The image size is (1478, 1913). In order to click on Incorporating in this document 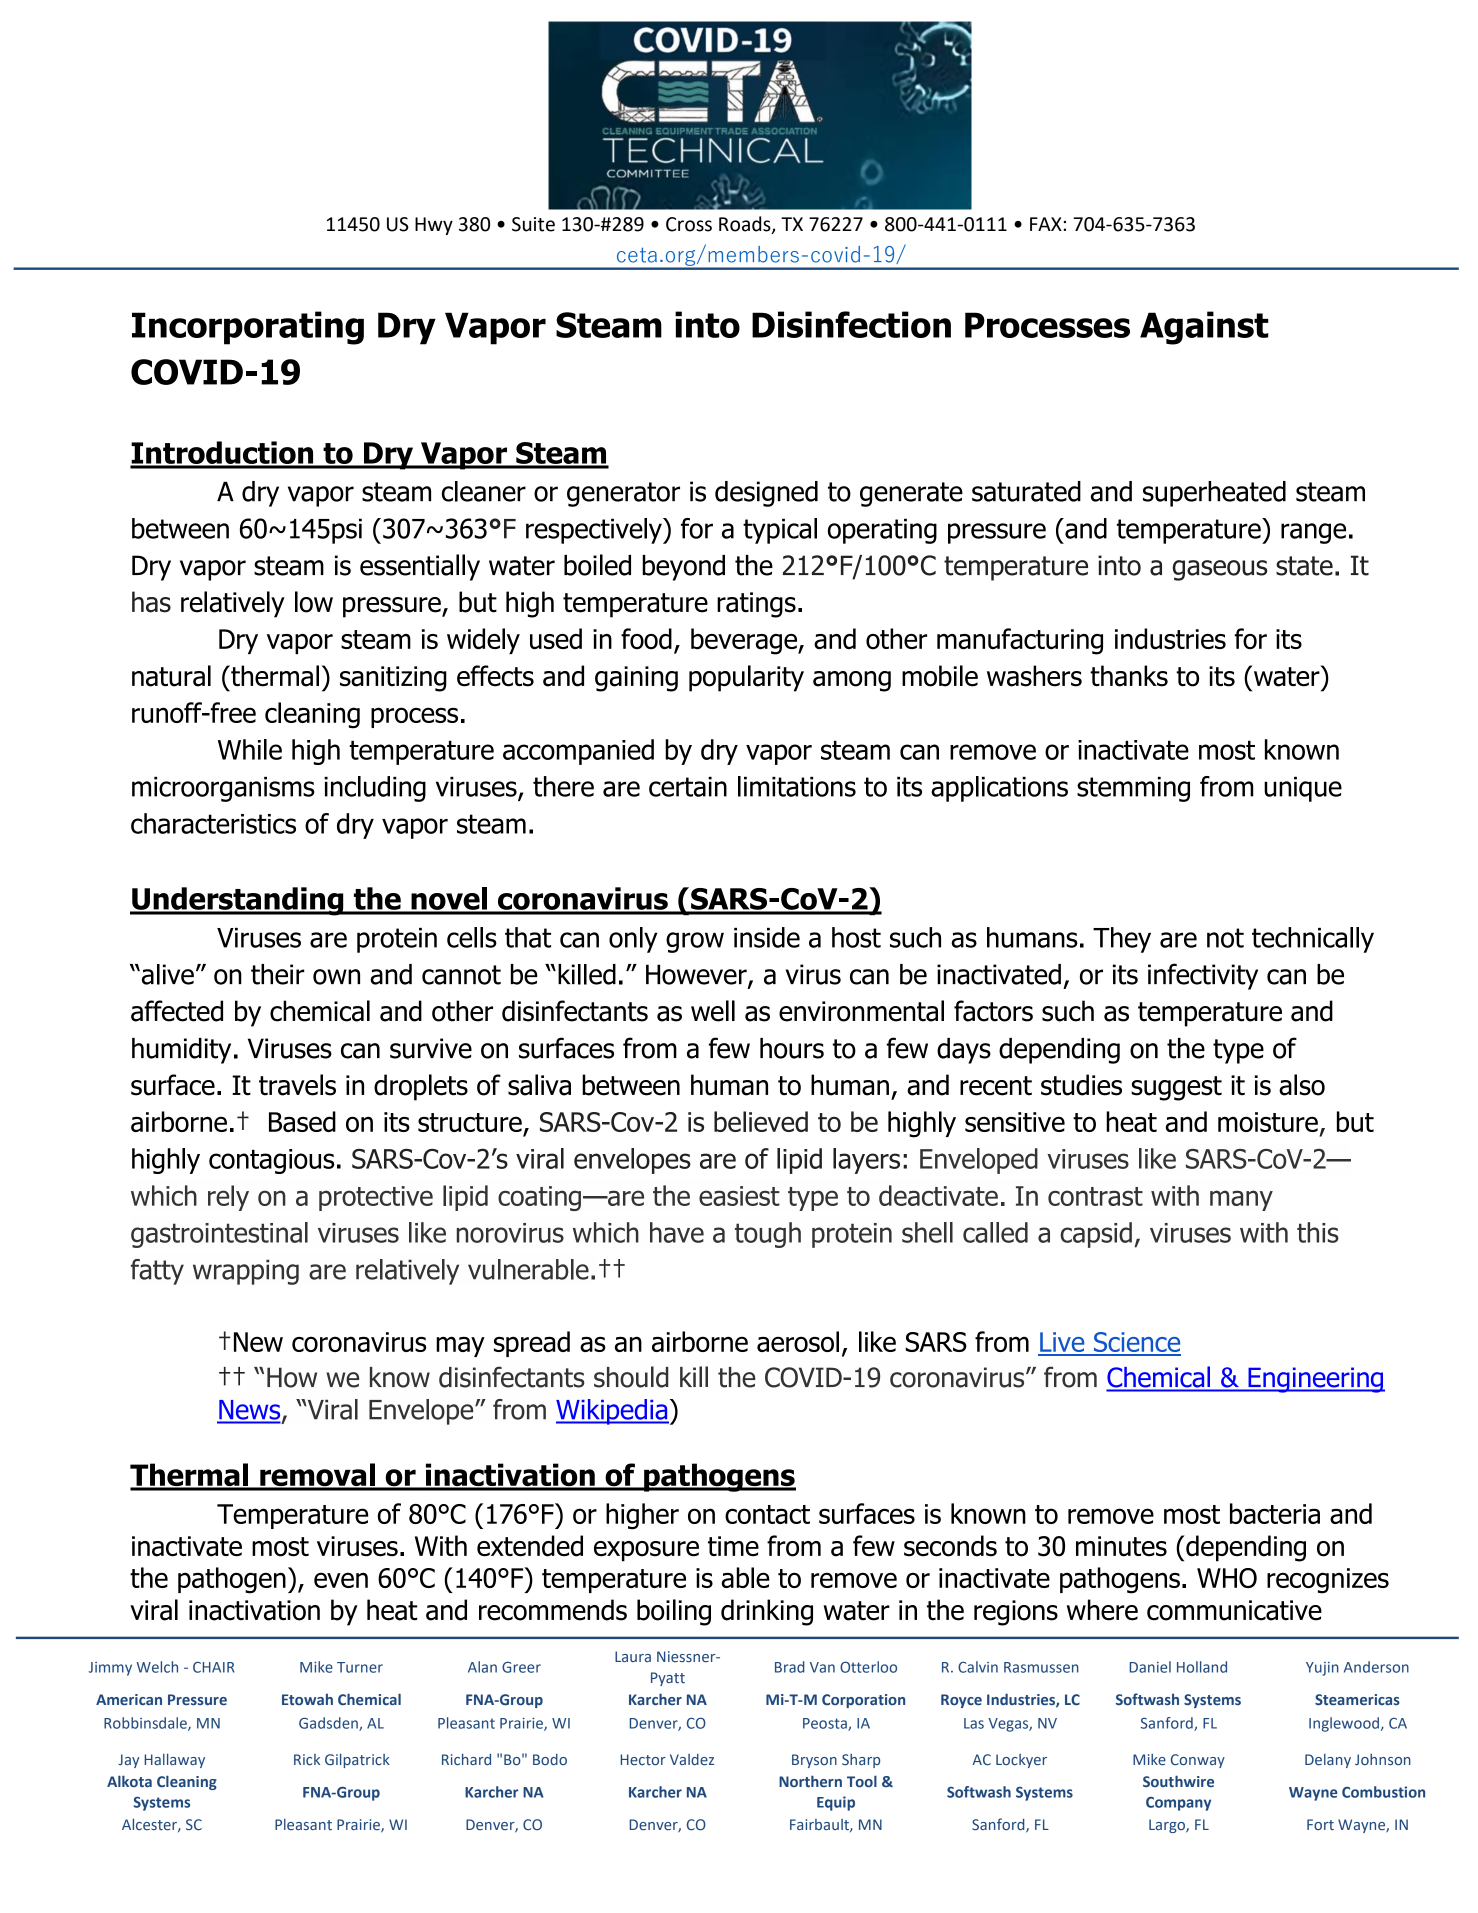, I will do `click(248, 328)`.
